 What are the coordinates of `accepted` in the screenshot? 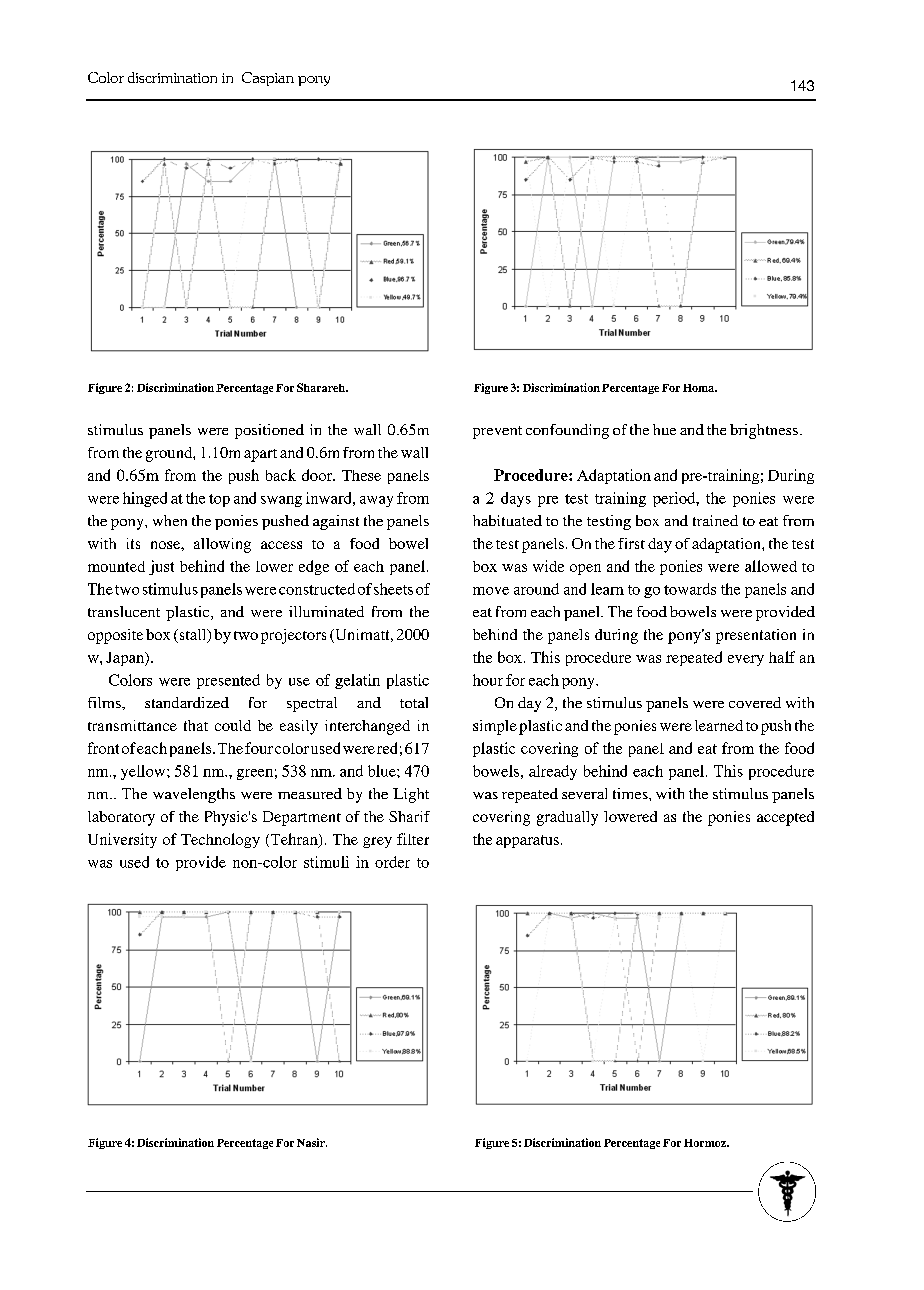 It's located at (785, 818).
